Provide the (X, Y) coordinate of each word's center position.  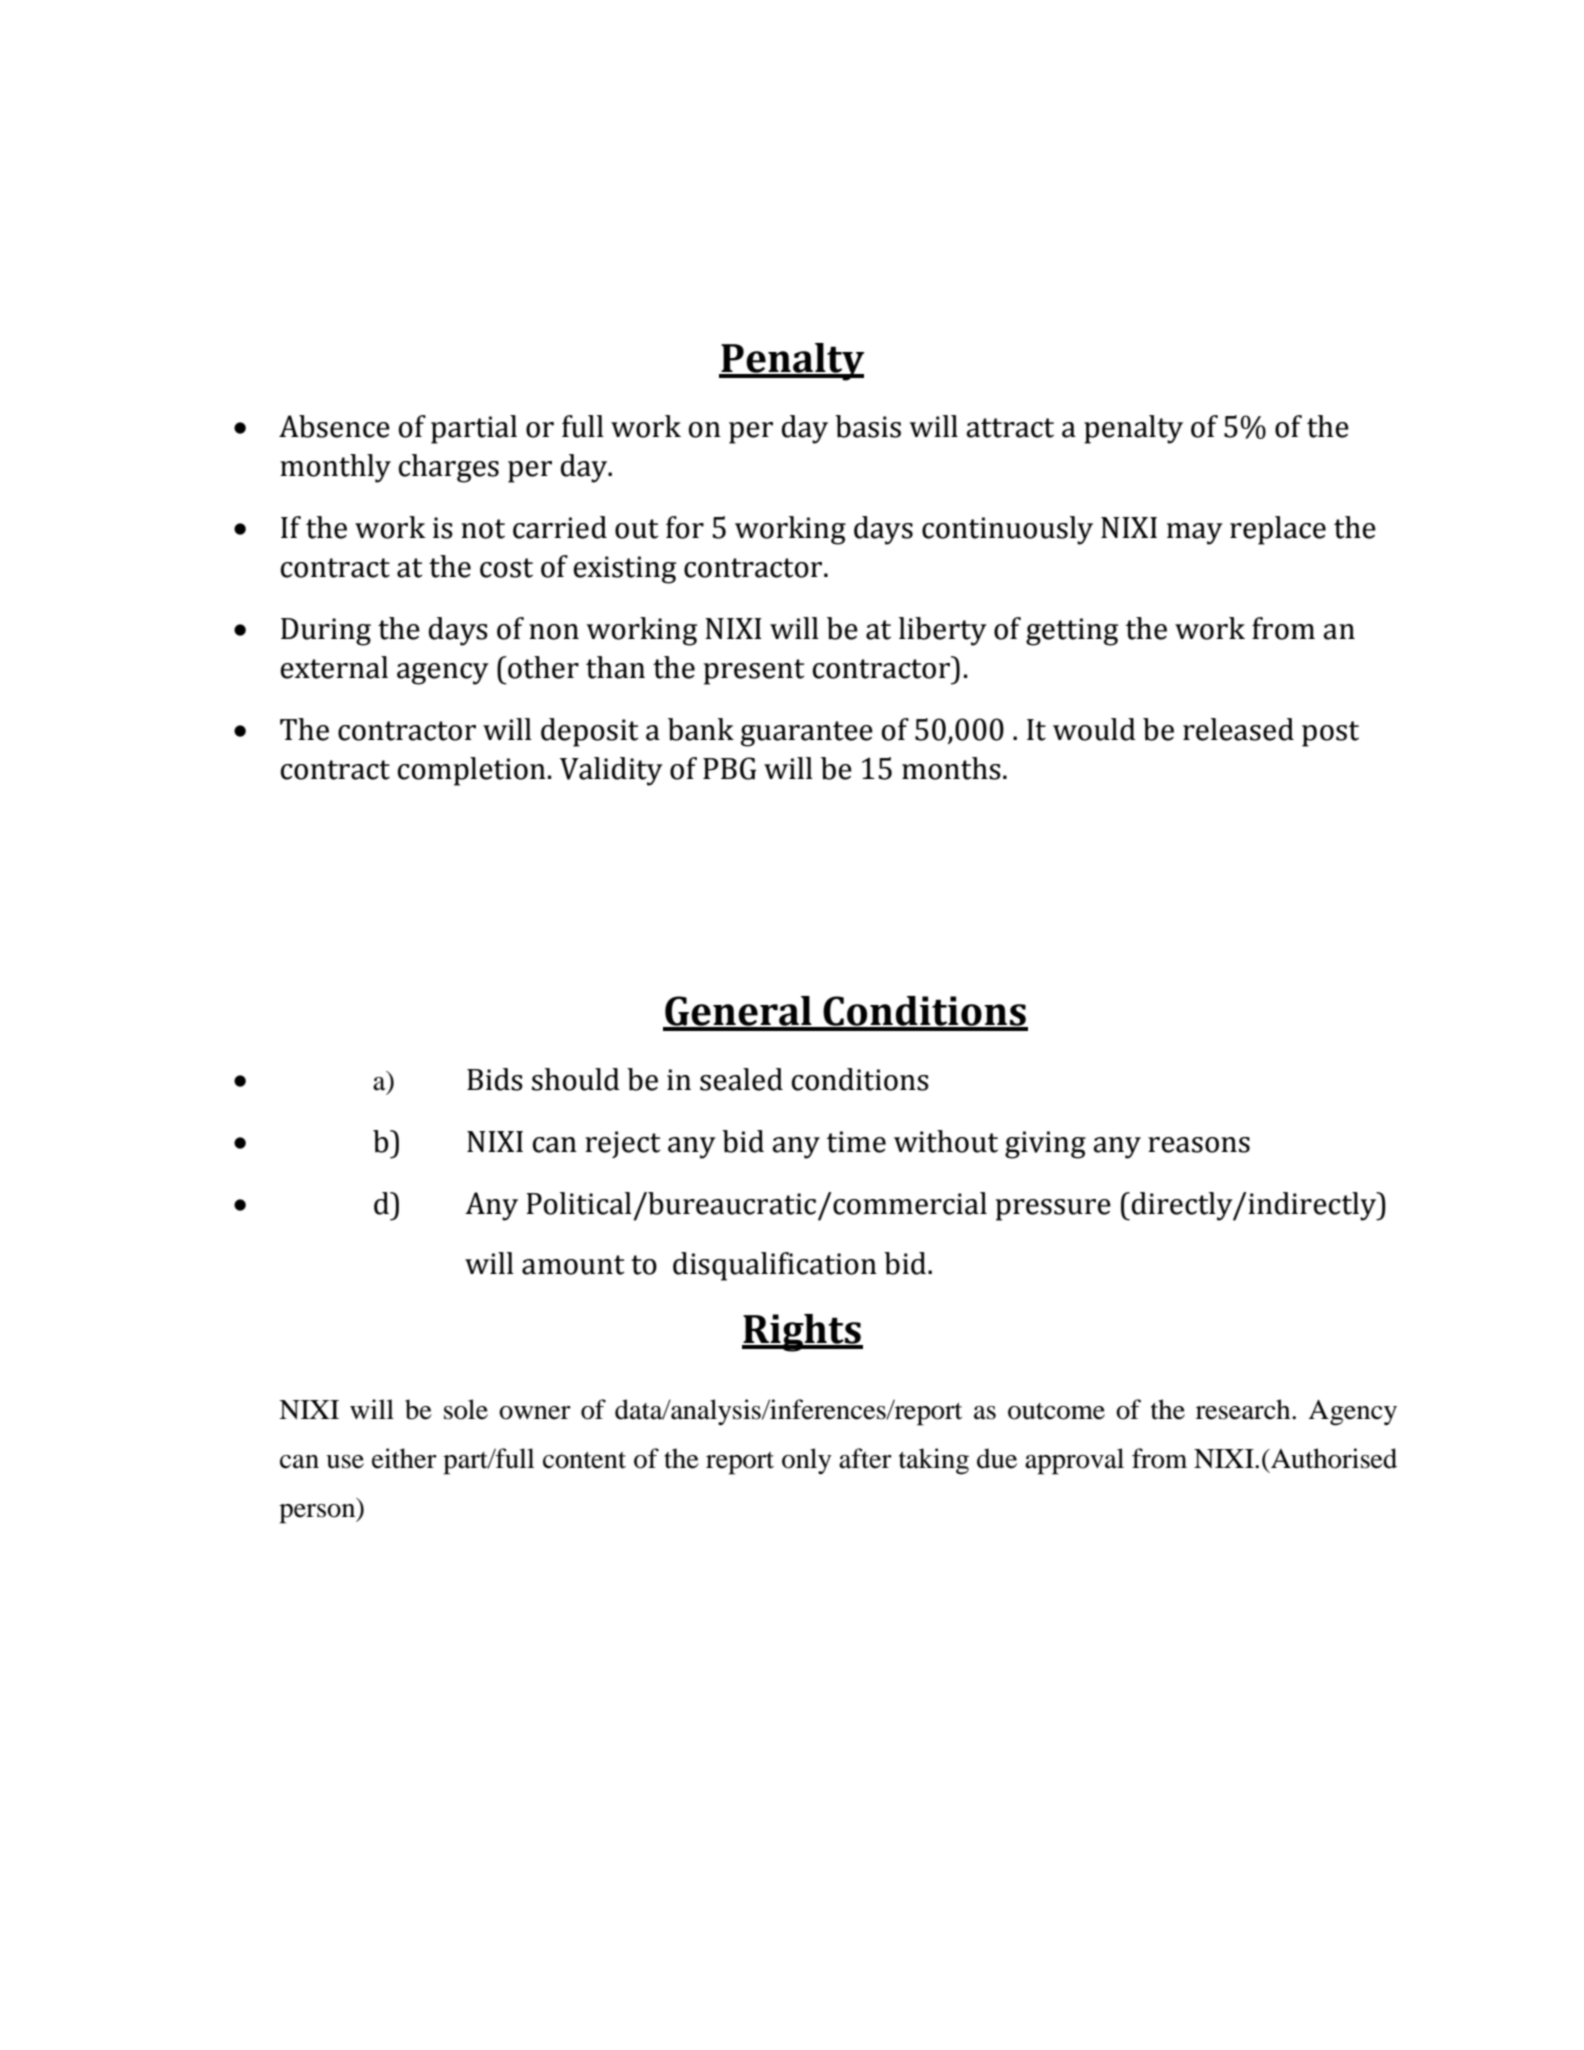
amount (573, 1265)
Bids (495, 1079)
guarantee (807, 734)
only (806, 1461)
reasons (1199, 1145)
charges (449, 468)
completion (472, 771)
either (404, 1458)
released (1238, 729)
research (1244, 1409)
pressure (1053, 1210)
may (1195, 534)
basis (868, 426)
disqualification (775, 1266)
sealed (741, 1079)
